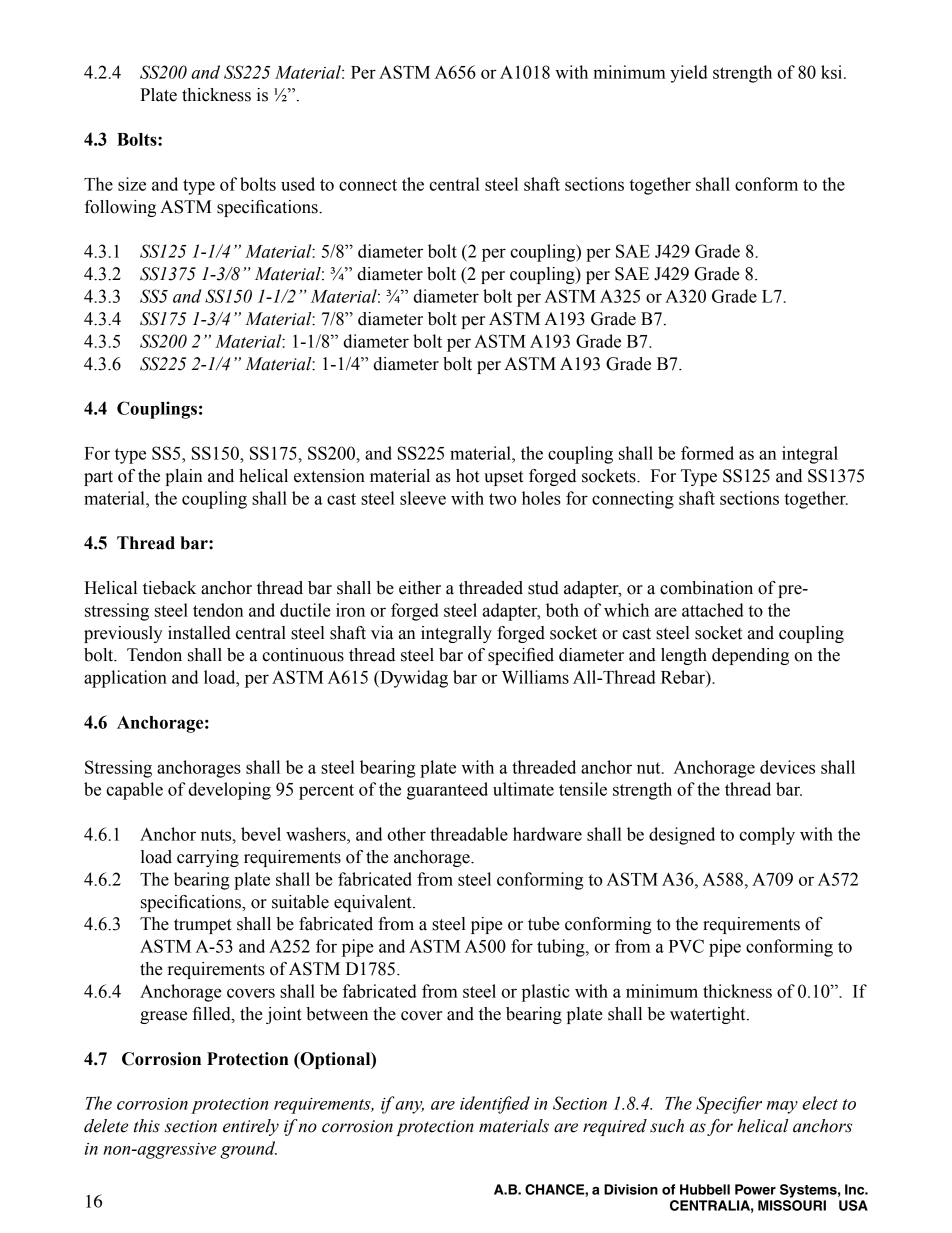 The width and height of the document is (952, 1233). Describe the element at coordinates (833, 72) in the document. I see `ksi` at that location.
